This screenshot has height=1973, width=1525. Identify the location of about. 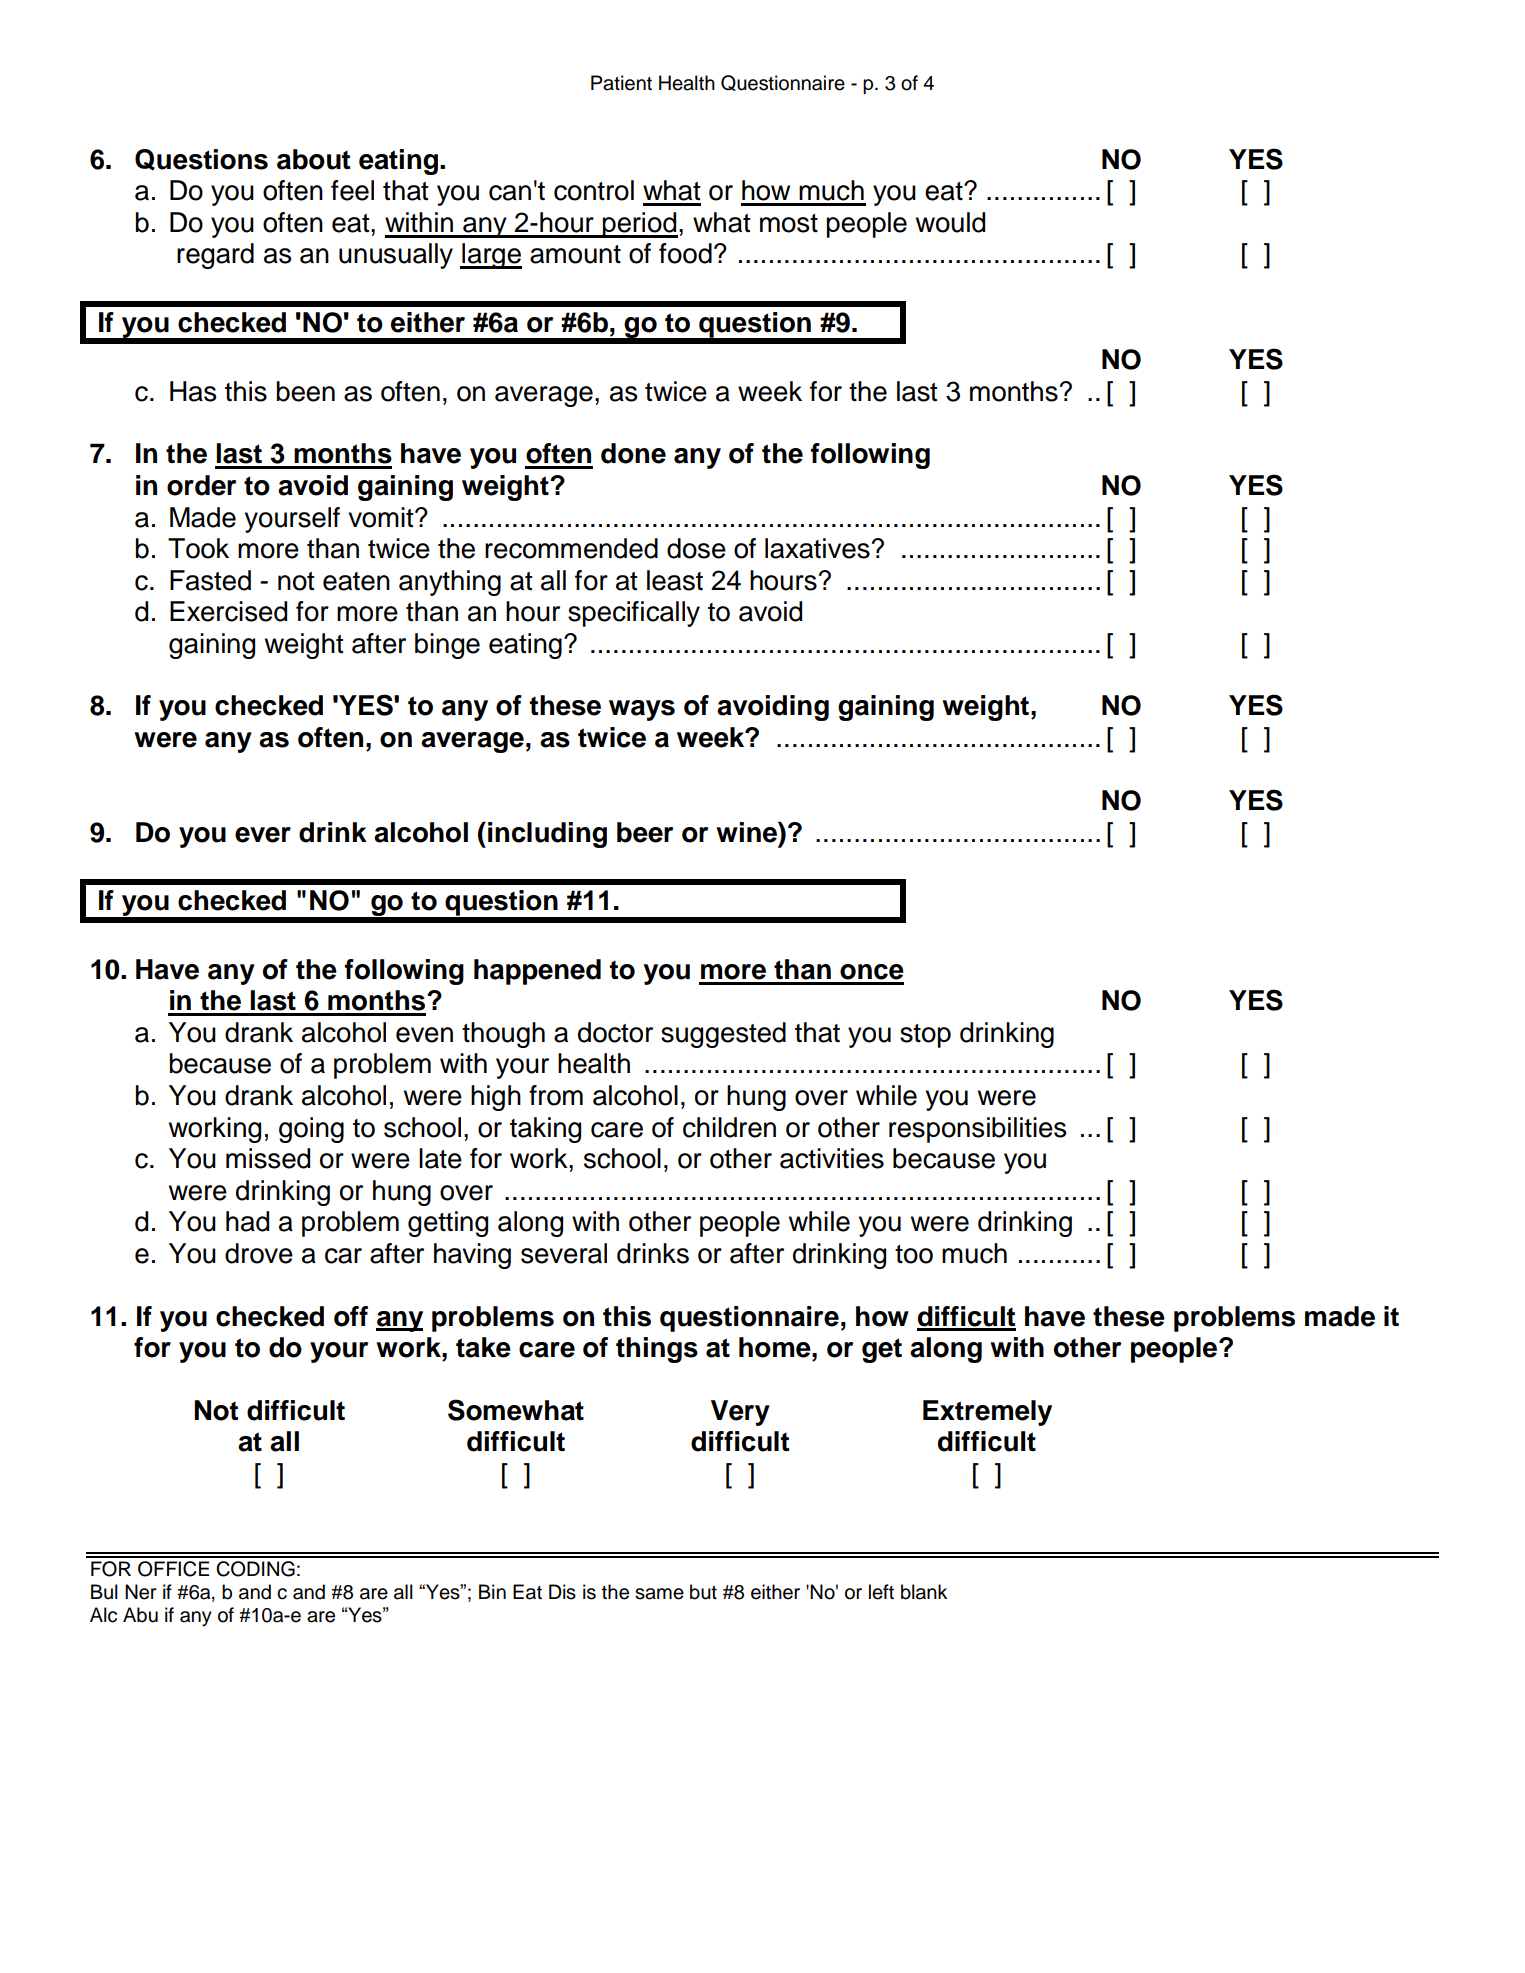
(313, 159).
